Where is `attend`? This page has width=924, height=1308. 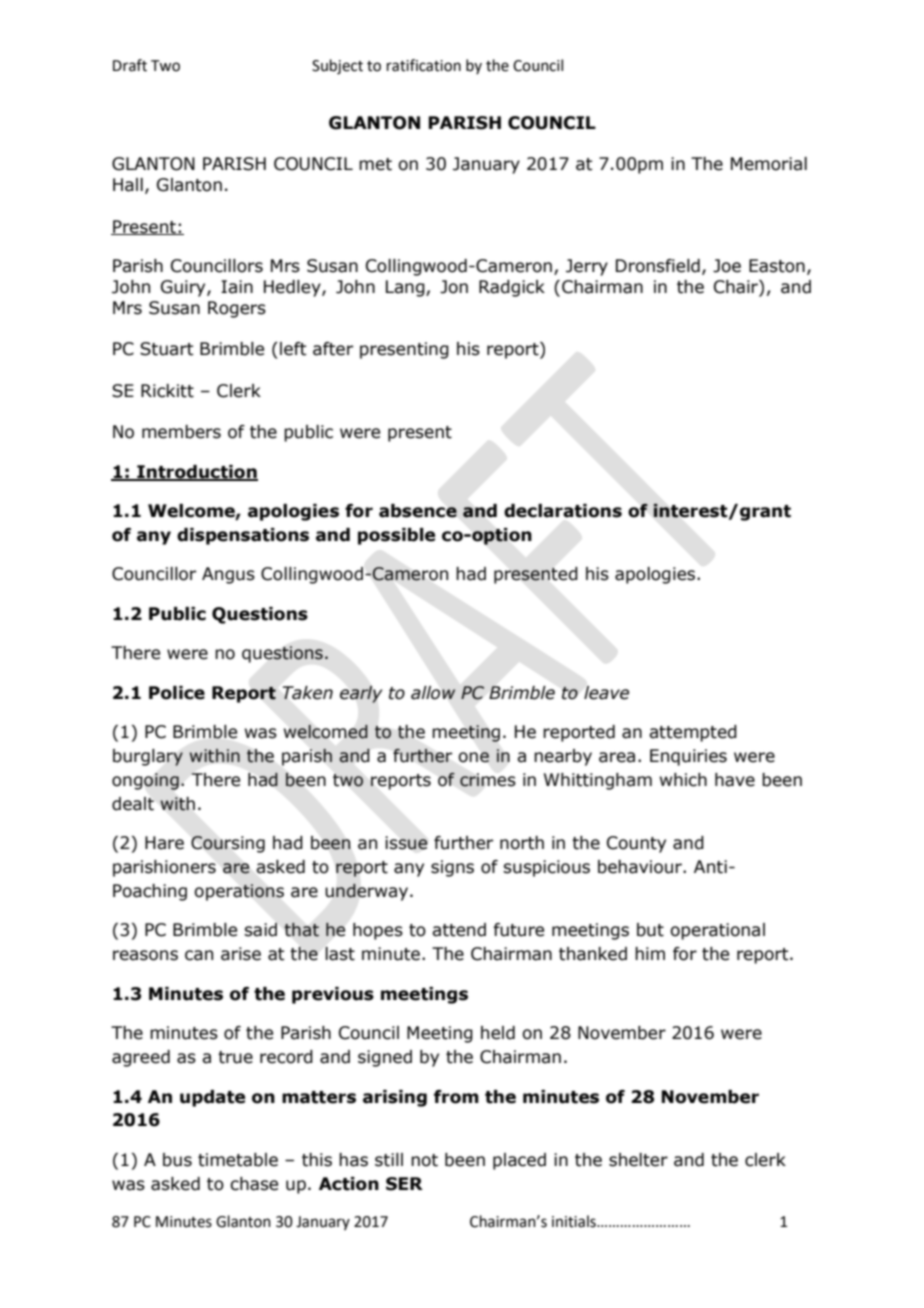 attend is located at coordinates (459, 930).
